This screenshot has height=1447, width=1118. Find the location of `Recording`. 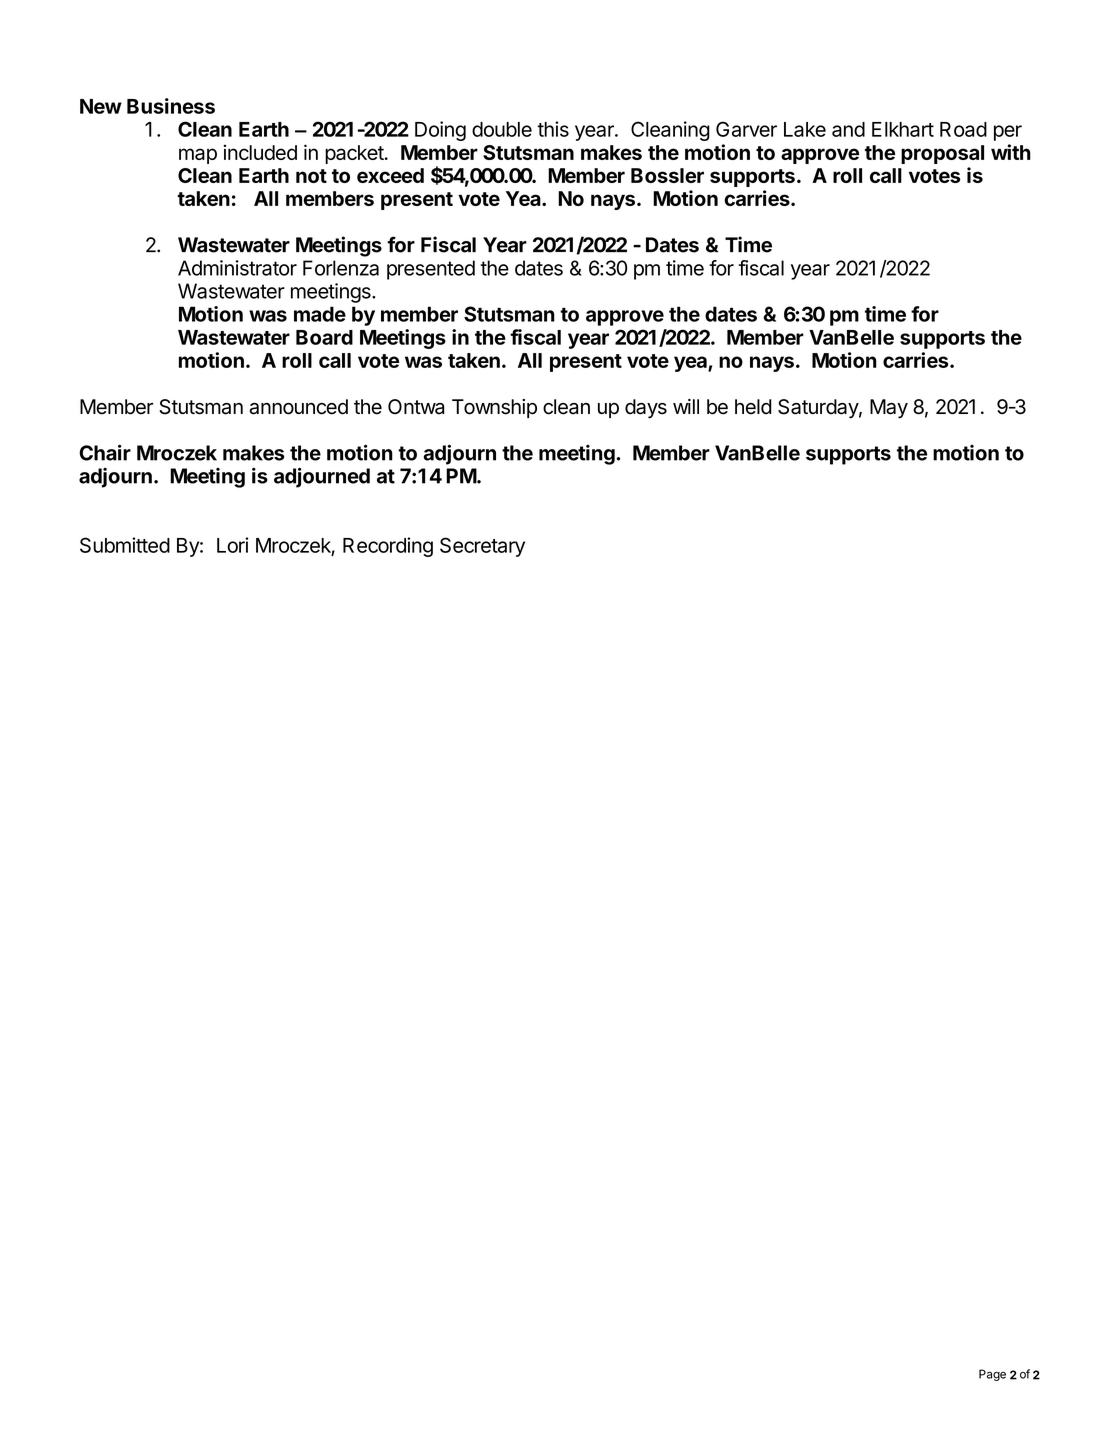

Recording is located at coordinates (388, 547).
